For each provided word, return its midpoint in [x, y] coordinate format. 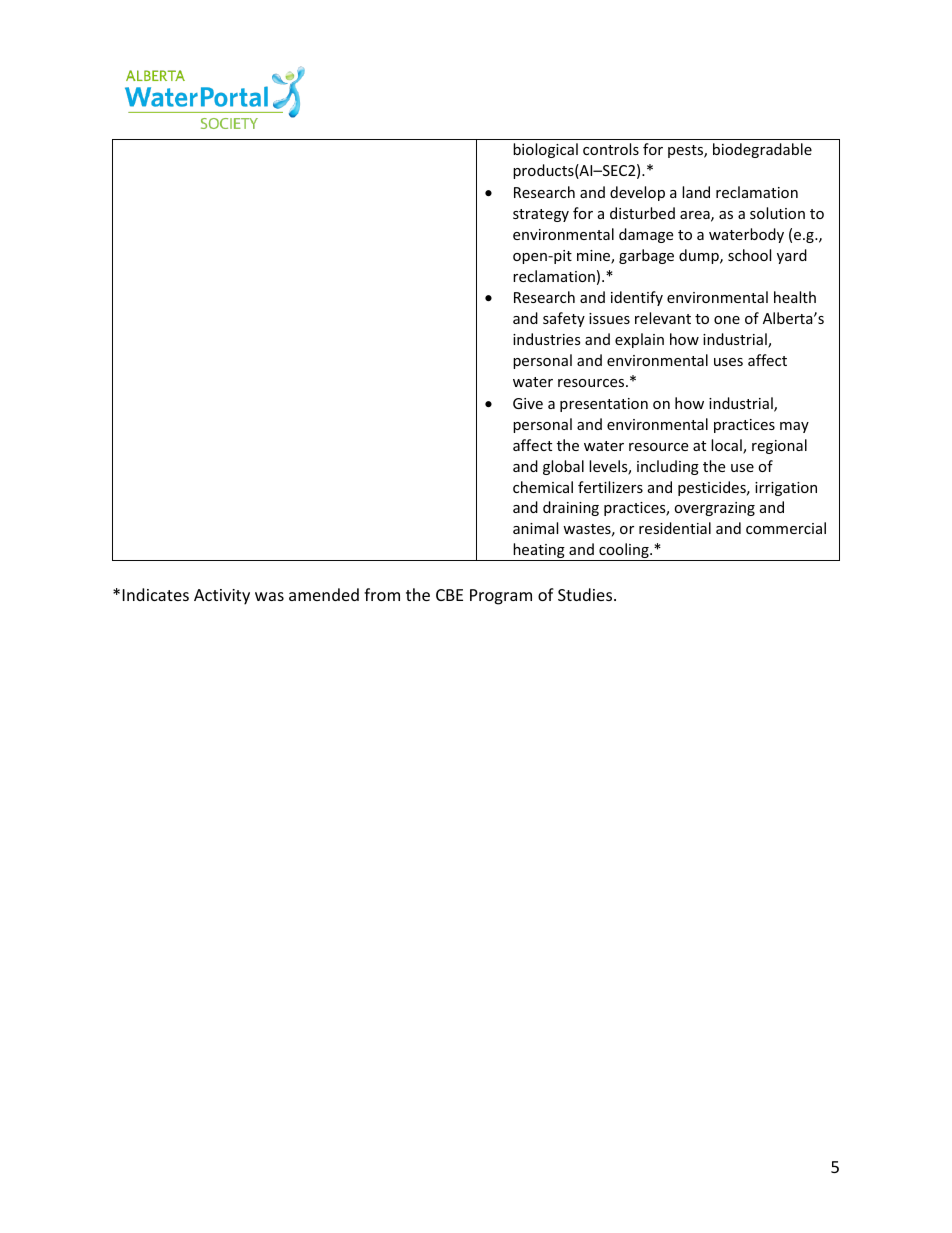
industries [547, 339]
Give [528, 403]
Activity [222, 597]
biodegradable [762, 150]
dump [700, 256]
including [668, 467]
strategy [541, 215]
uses [728, 362]
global [563, 467]
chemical [543, 487]
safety [564, 319]
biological [545, 150]
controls [611, 149]
